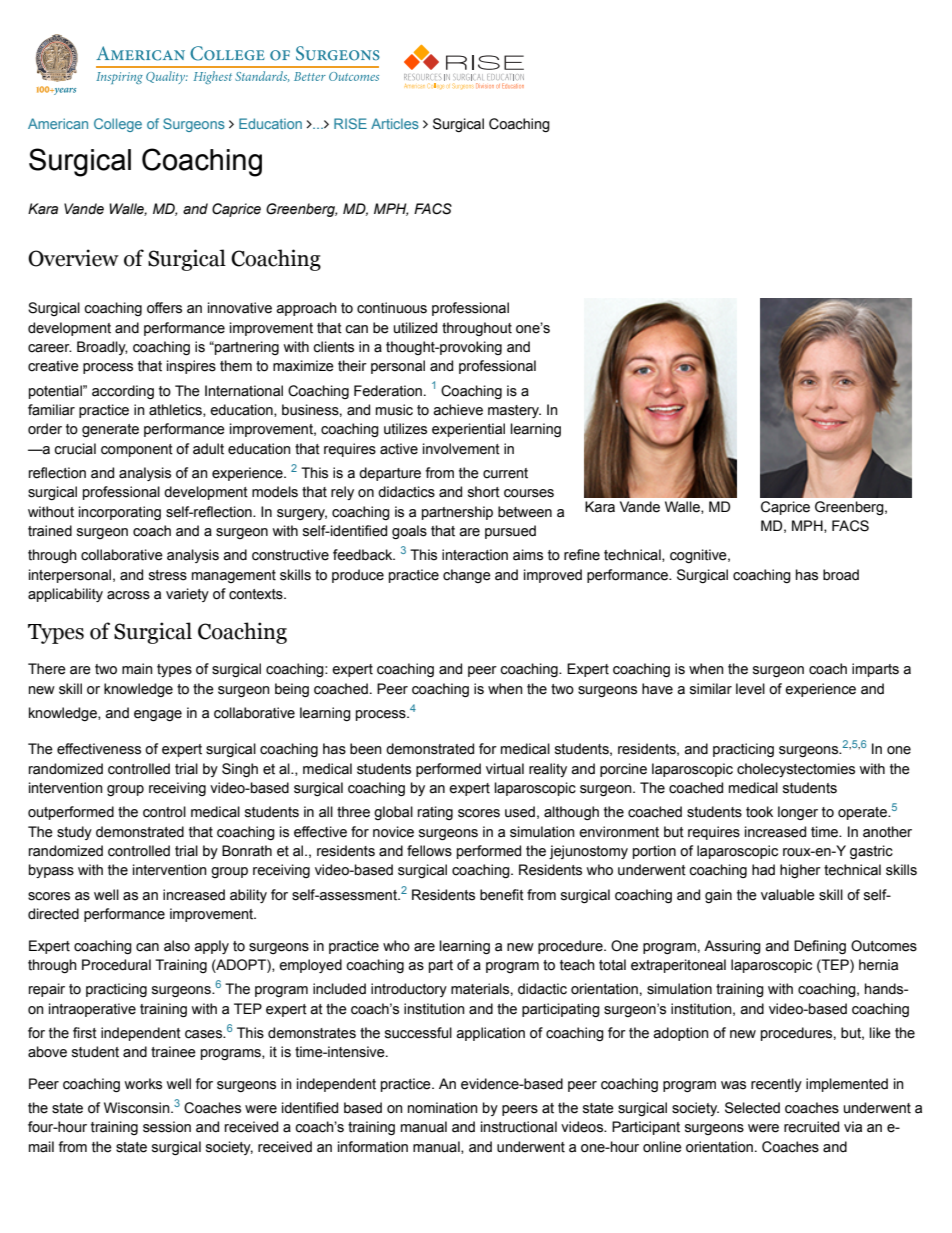 The width and height of the image is (952, 1233). I want to click on nomination, so click(443, 1108).
